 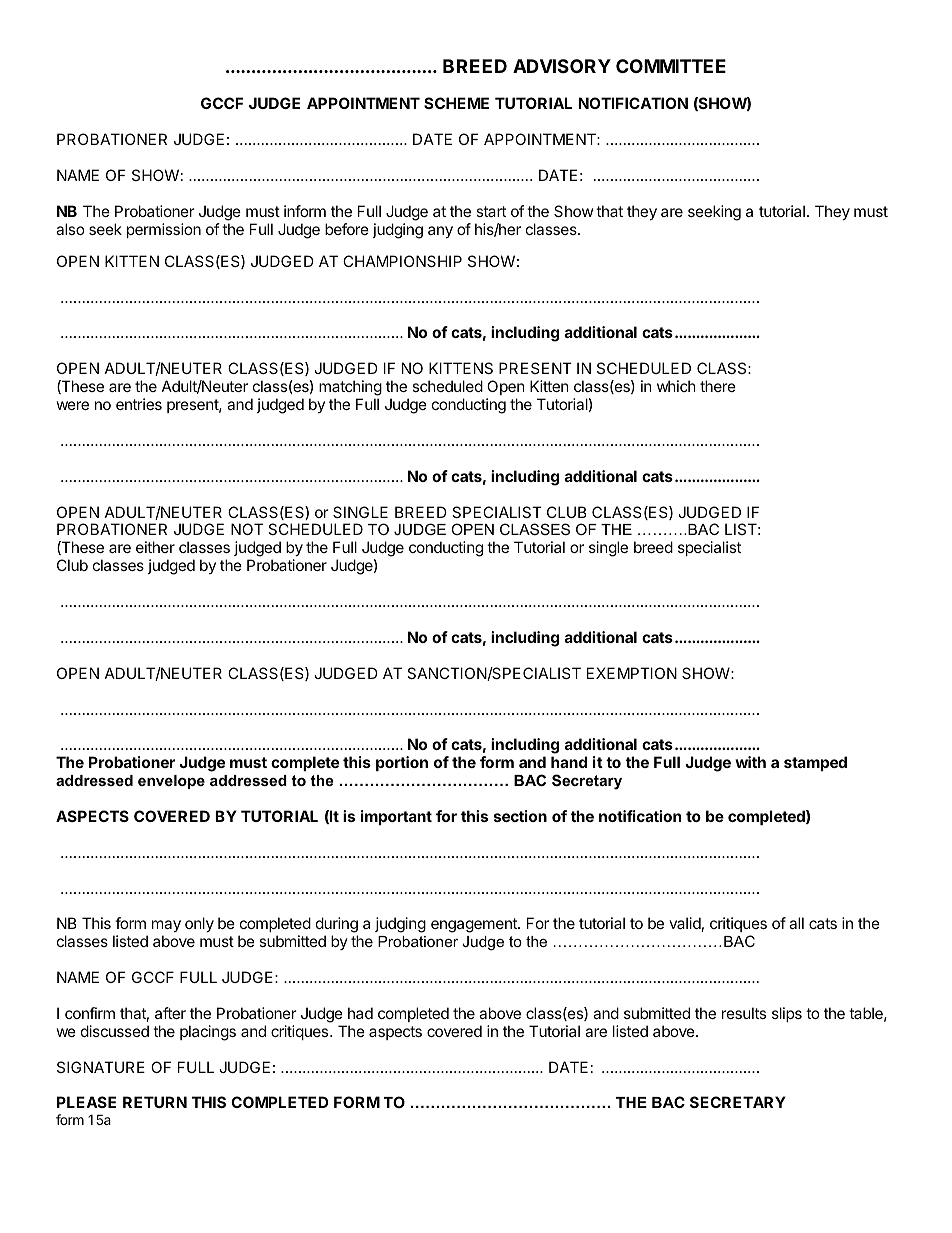 I want to click on either, so click(x=155, y=547).
